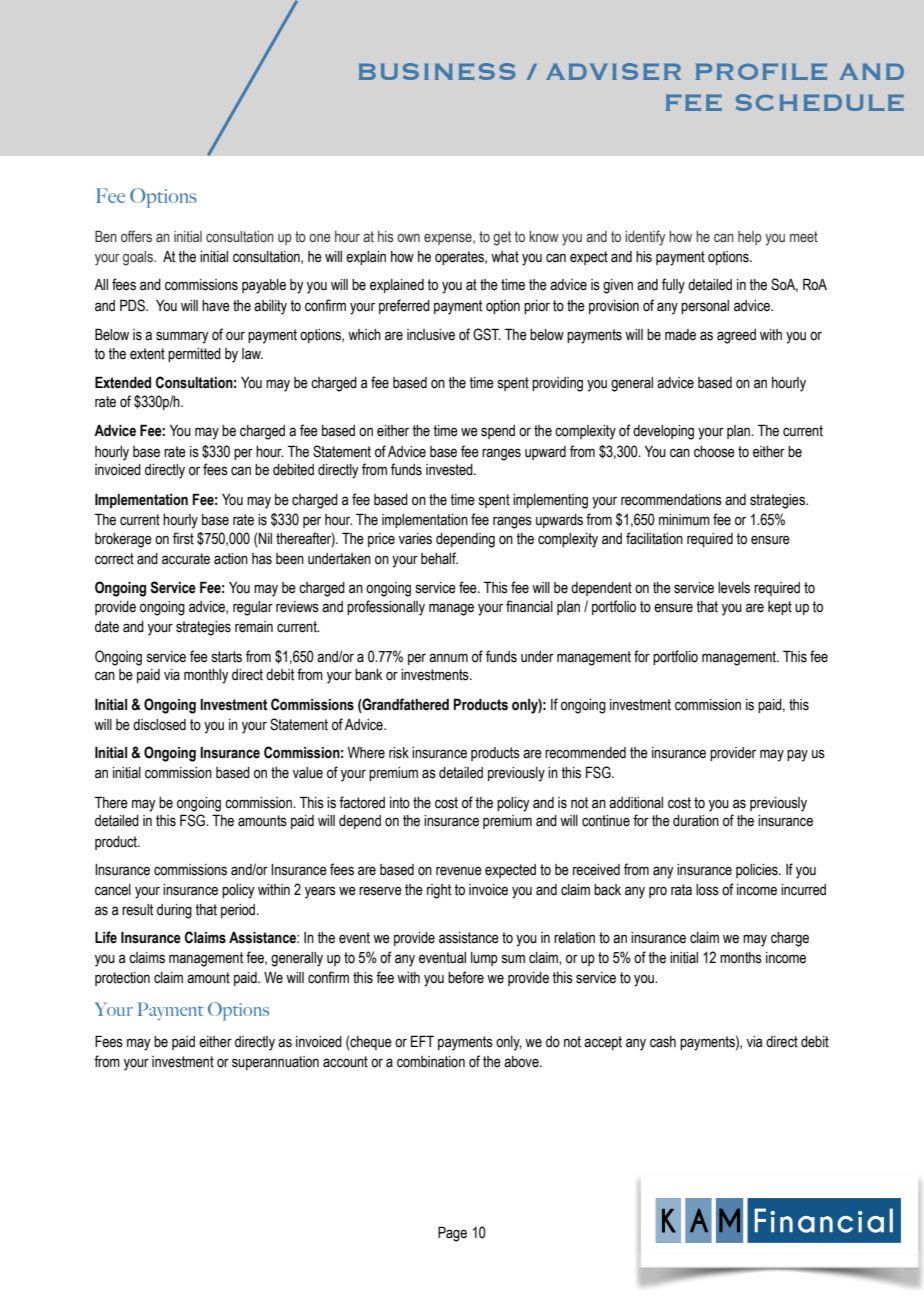  What do you see at coordinates (275, 1063) in the screenshot?
I see `superannuation` at bounding box center [275, 1063].
